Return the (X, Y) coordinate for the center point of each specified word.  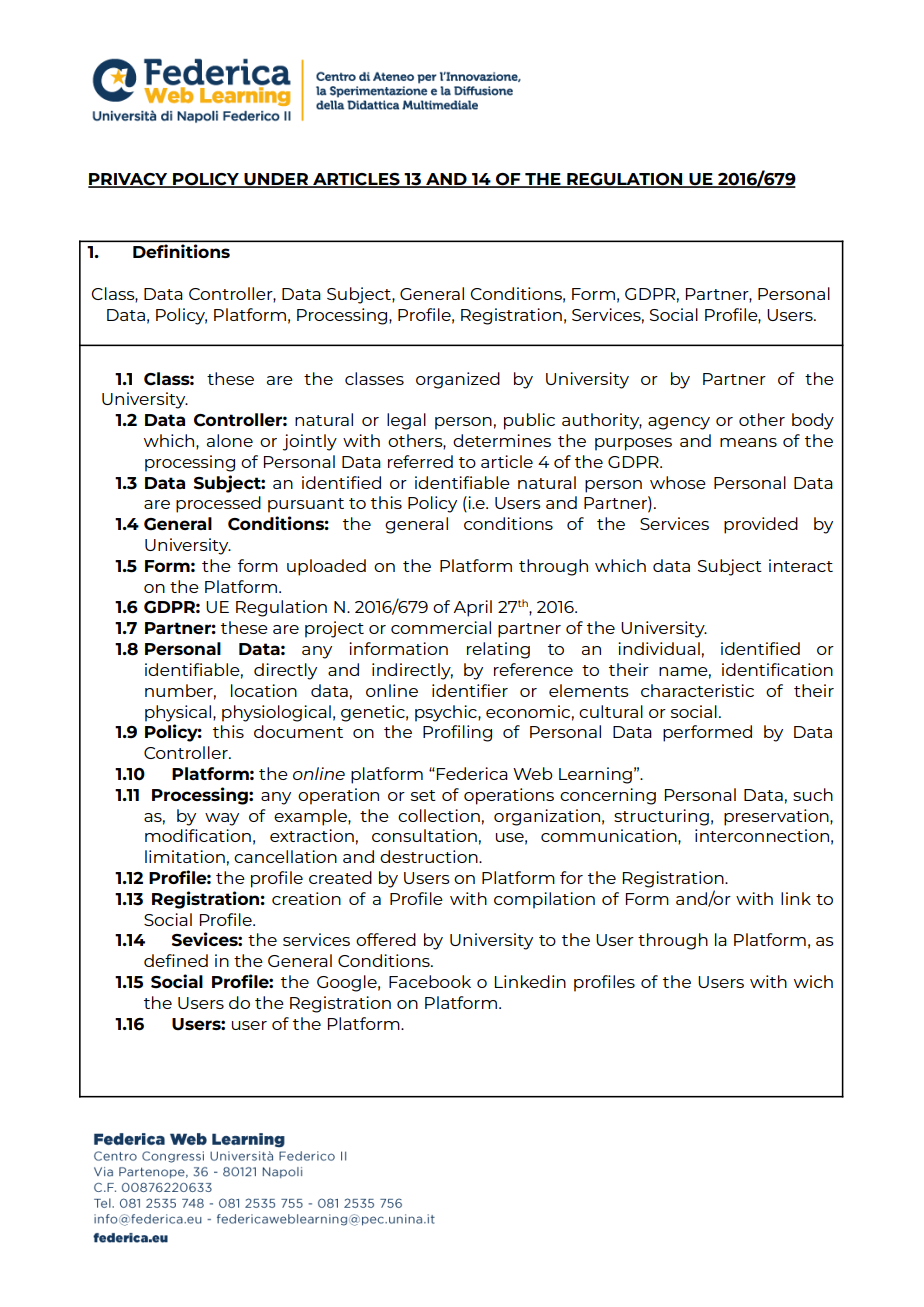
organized (458, 380)
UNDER (276, 180)
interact (801, 565)
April (472, 608)
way (222, 819)
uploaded (326, 567)
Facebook (430, 981)
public (529, 421)
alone (230, 440)
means (748, 442)
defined (176, 960)
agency (679, 423)
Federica (472, 773)
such (813, 794)
